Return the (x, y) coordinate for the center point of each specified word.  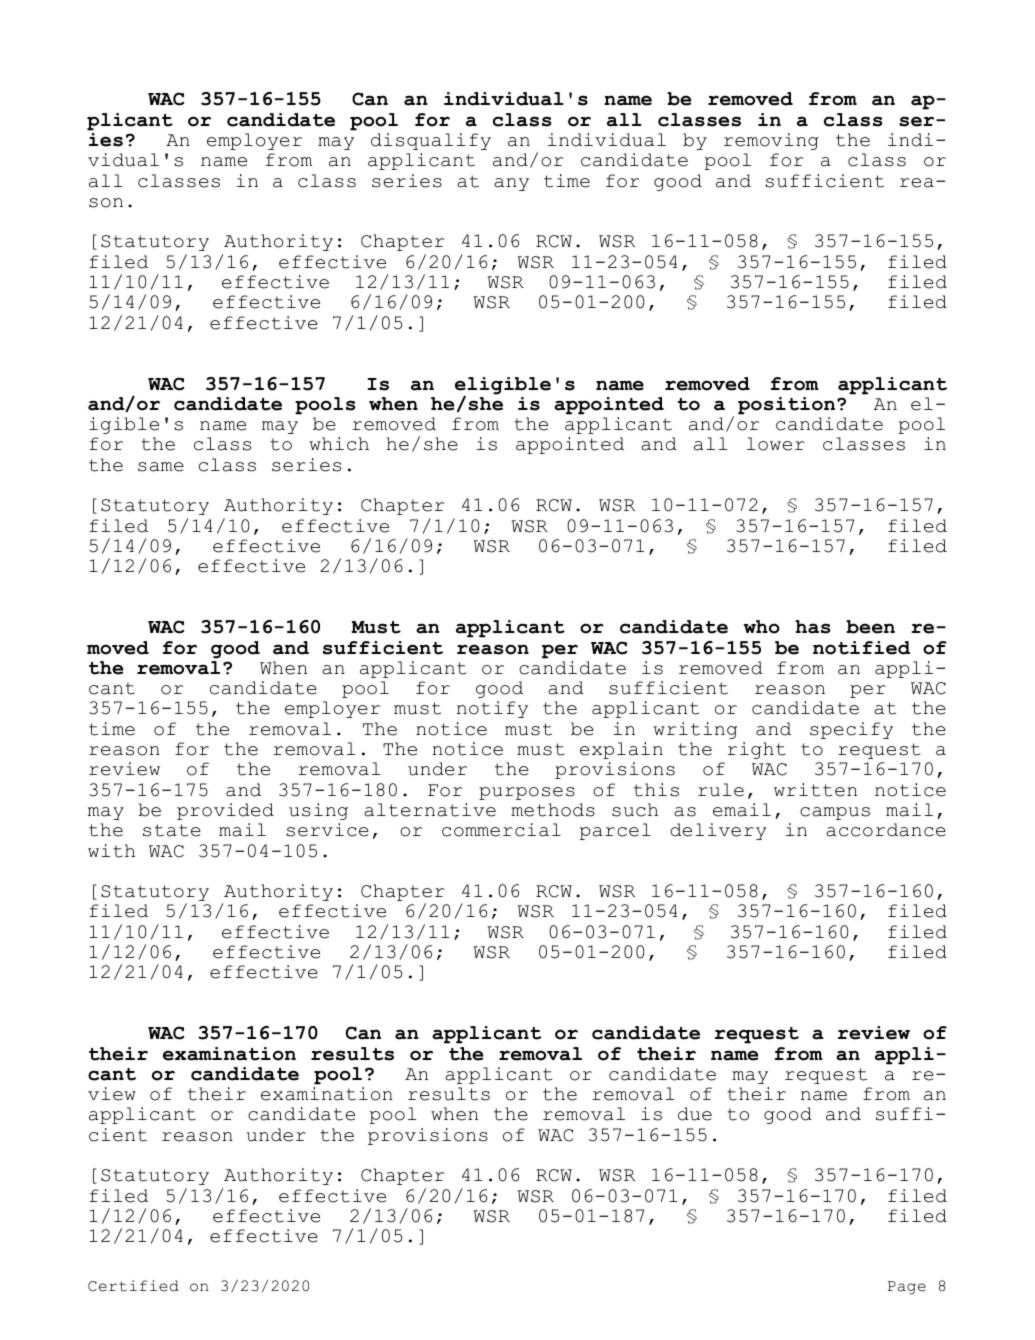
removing (771, 141)
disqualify (431, 141)
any (511, 184)
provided (225, 811)
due (695, 1114)
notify (492, 709)
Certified (133, 1286)
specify (851, 730)
